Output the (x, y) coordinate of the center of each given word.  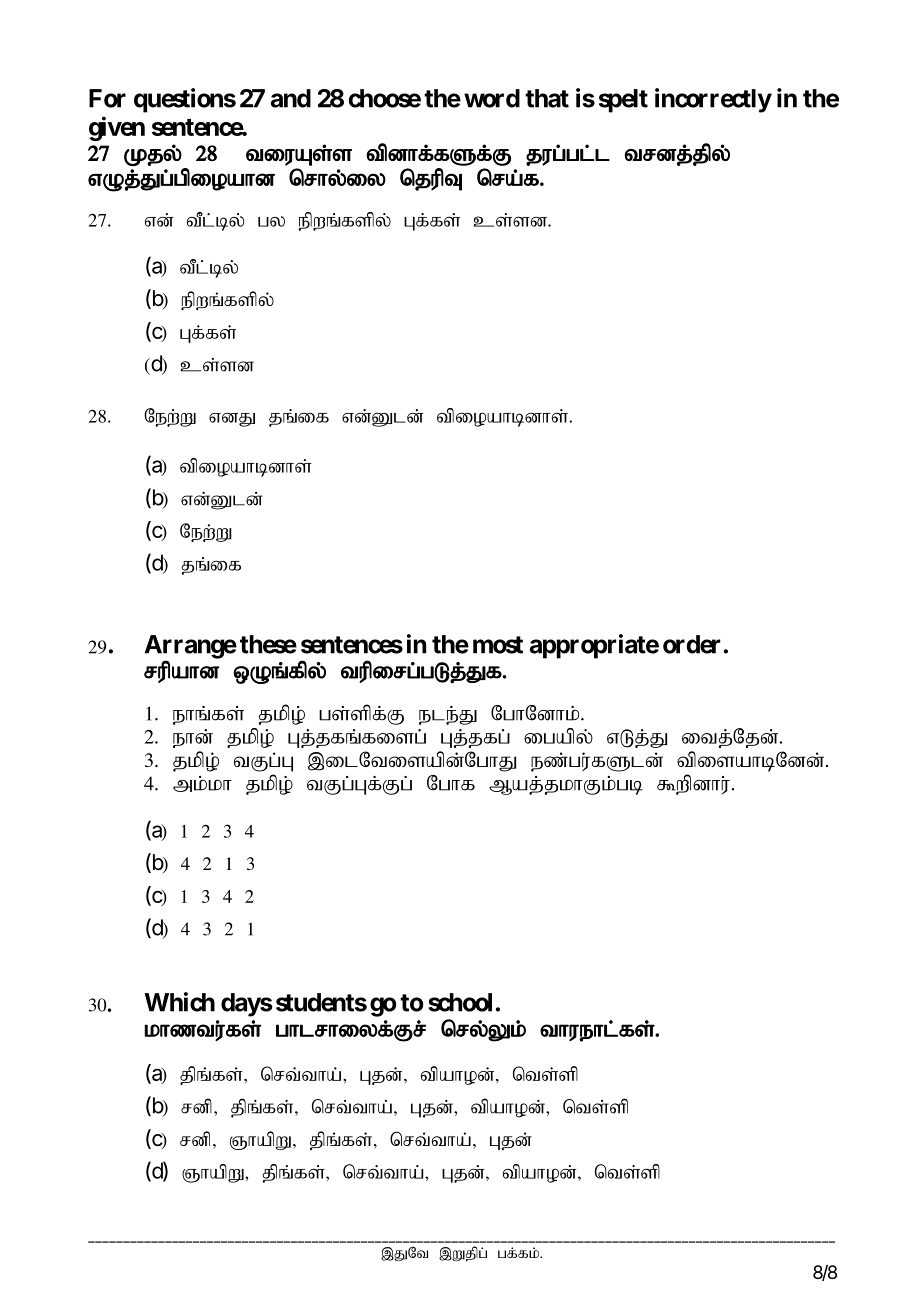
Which (179, 1002)
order (691, 644)
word (492, 98)
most (498, 645)
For (107, 98)
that (547, 98)
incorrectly (713, 100)
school (460, 1002)
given (117, 128)
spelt (623, 101)
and (291, 98)
